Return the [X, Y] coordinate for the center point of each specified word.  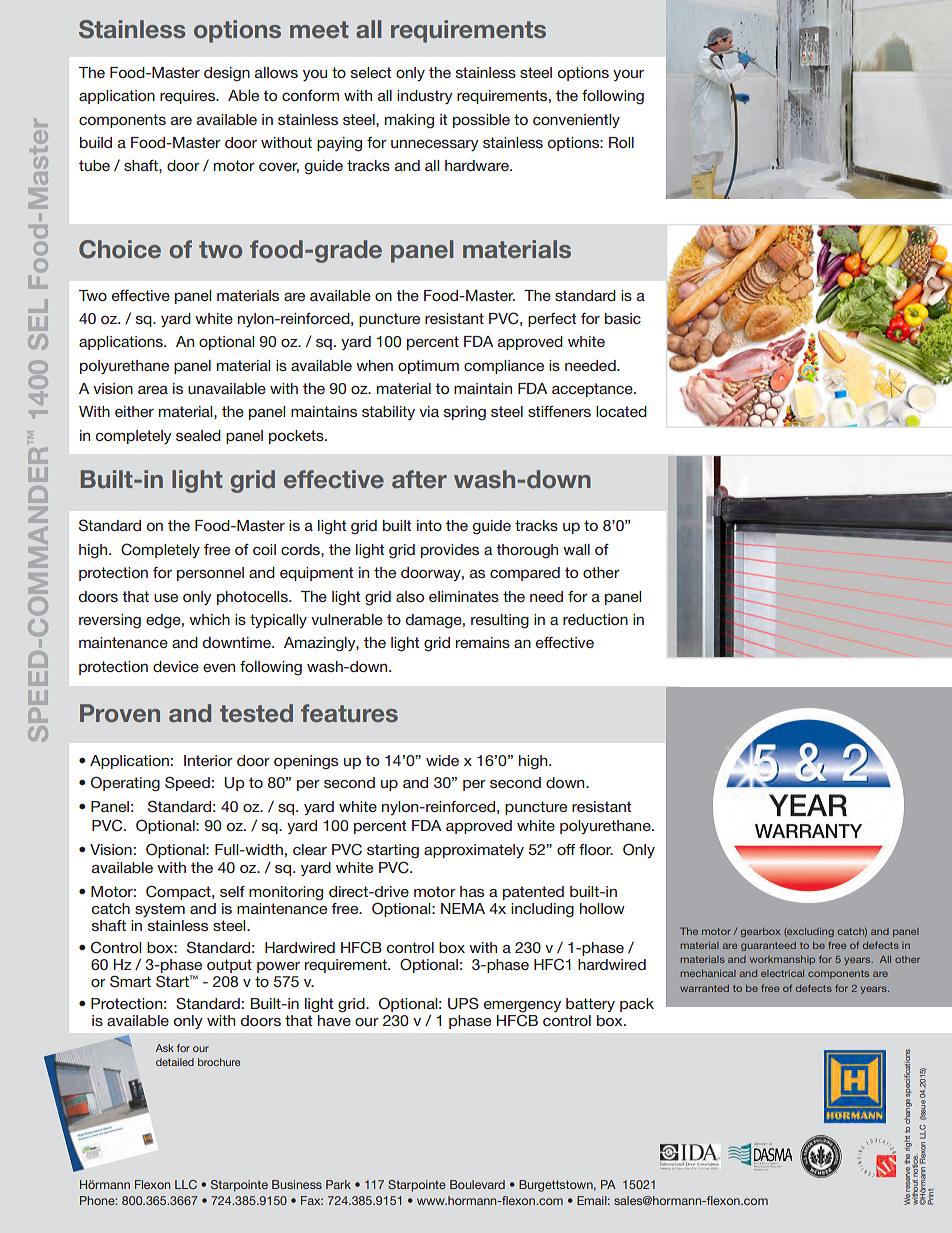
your [628, 75]
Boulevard [477, 1184]
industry [425, 97]
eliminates [464, 596]
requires [188, 97]
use [166, 598]
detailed [175, 1062]
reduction [595, 619]
